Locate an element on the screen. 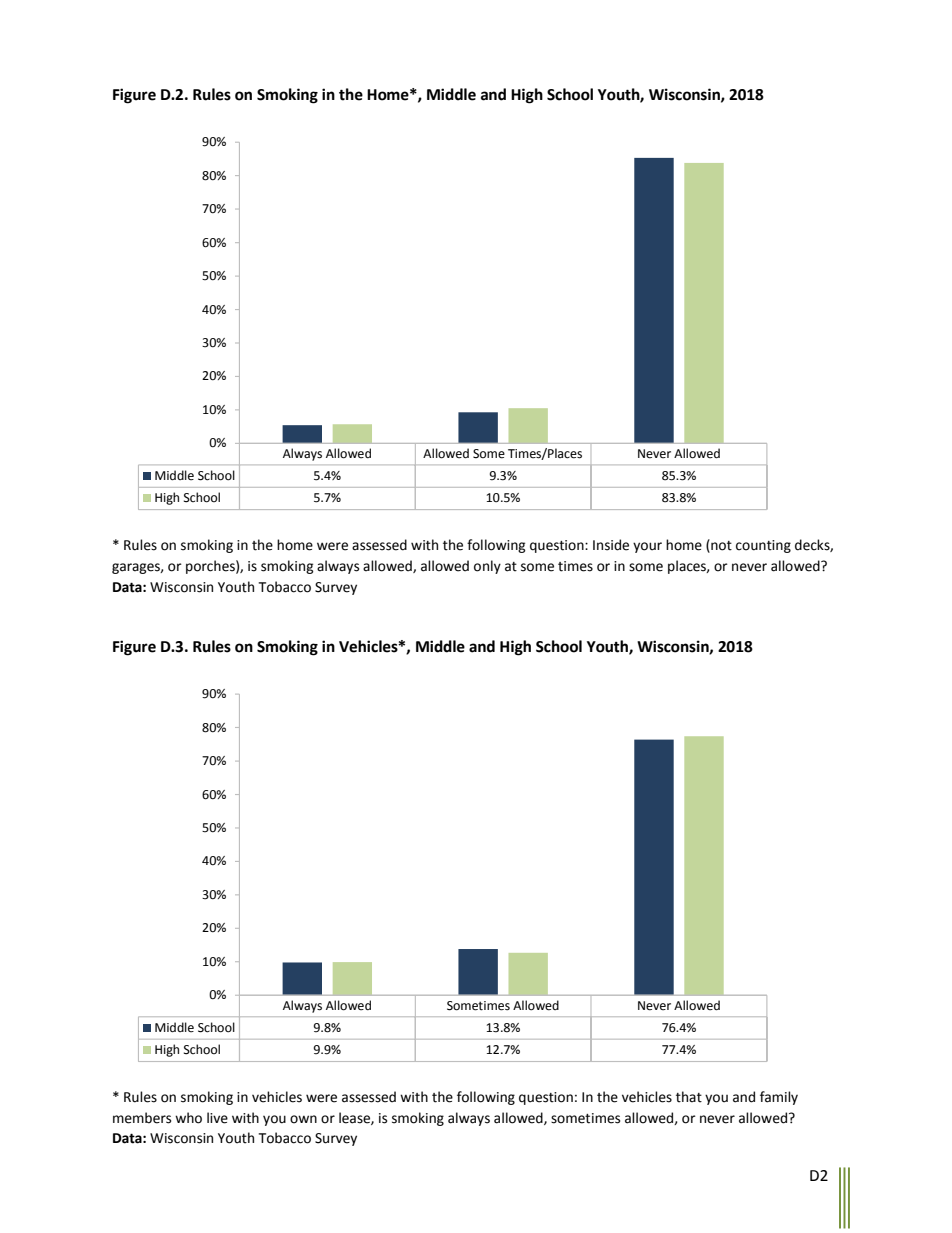 The image size is (952, 1233). that is located at coordinates (689, 1097).
